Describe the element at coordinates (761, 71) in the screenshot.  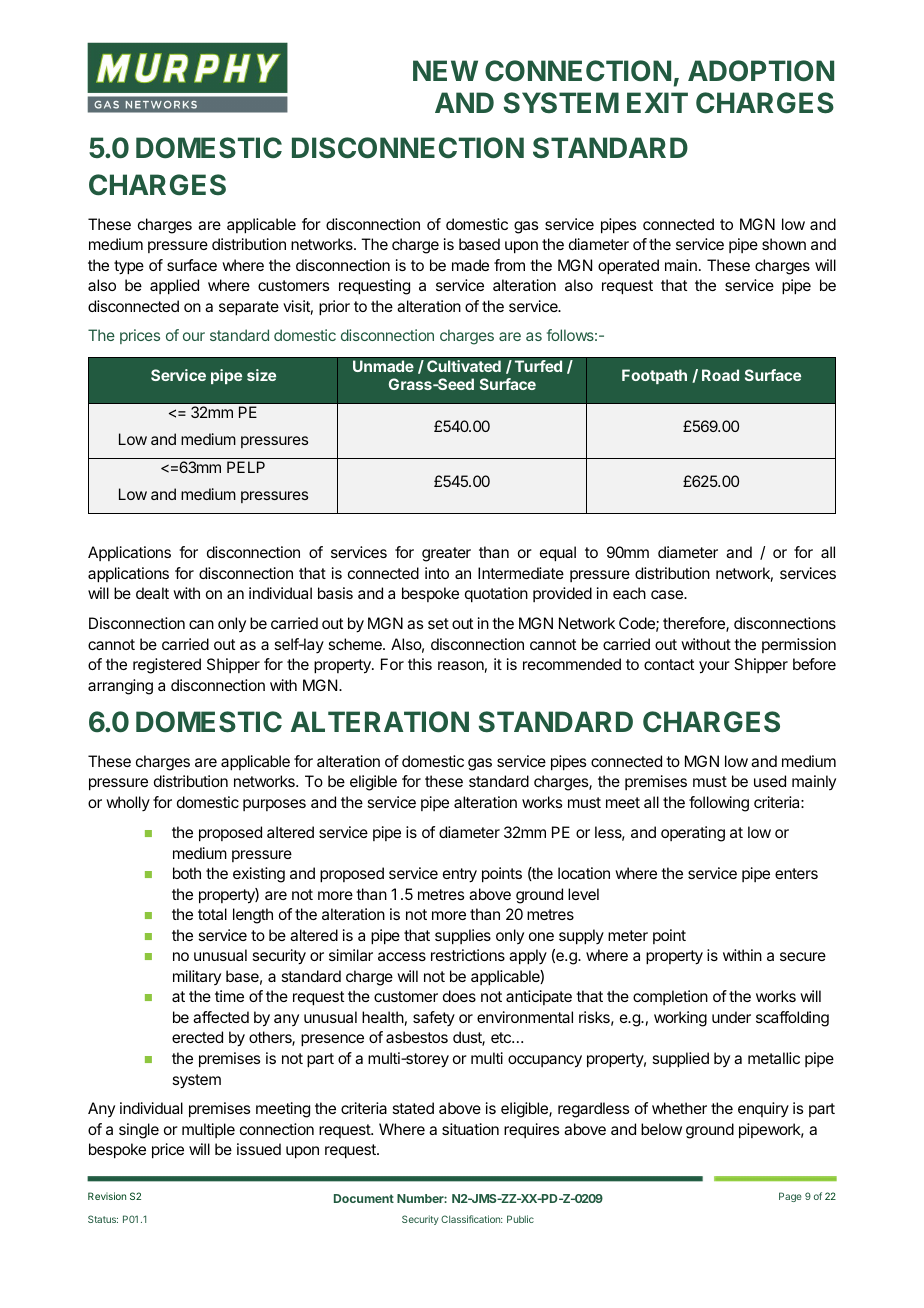
I see `ADOPTION` at that location.
